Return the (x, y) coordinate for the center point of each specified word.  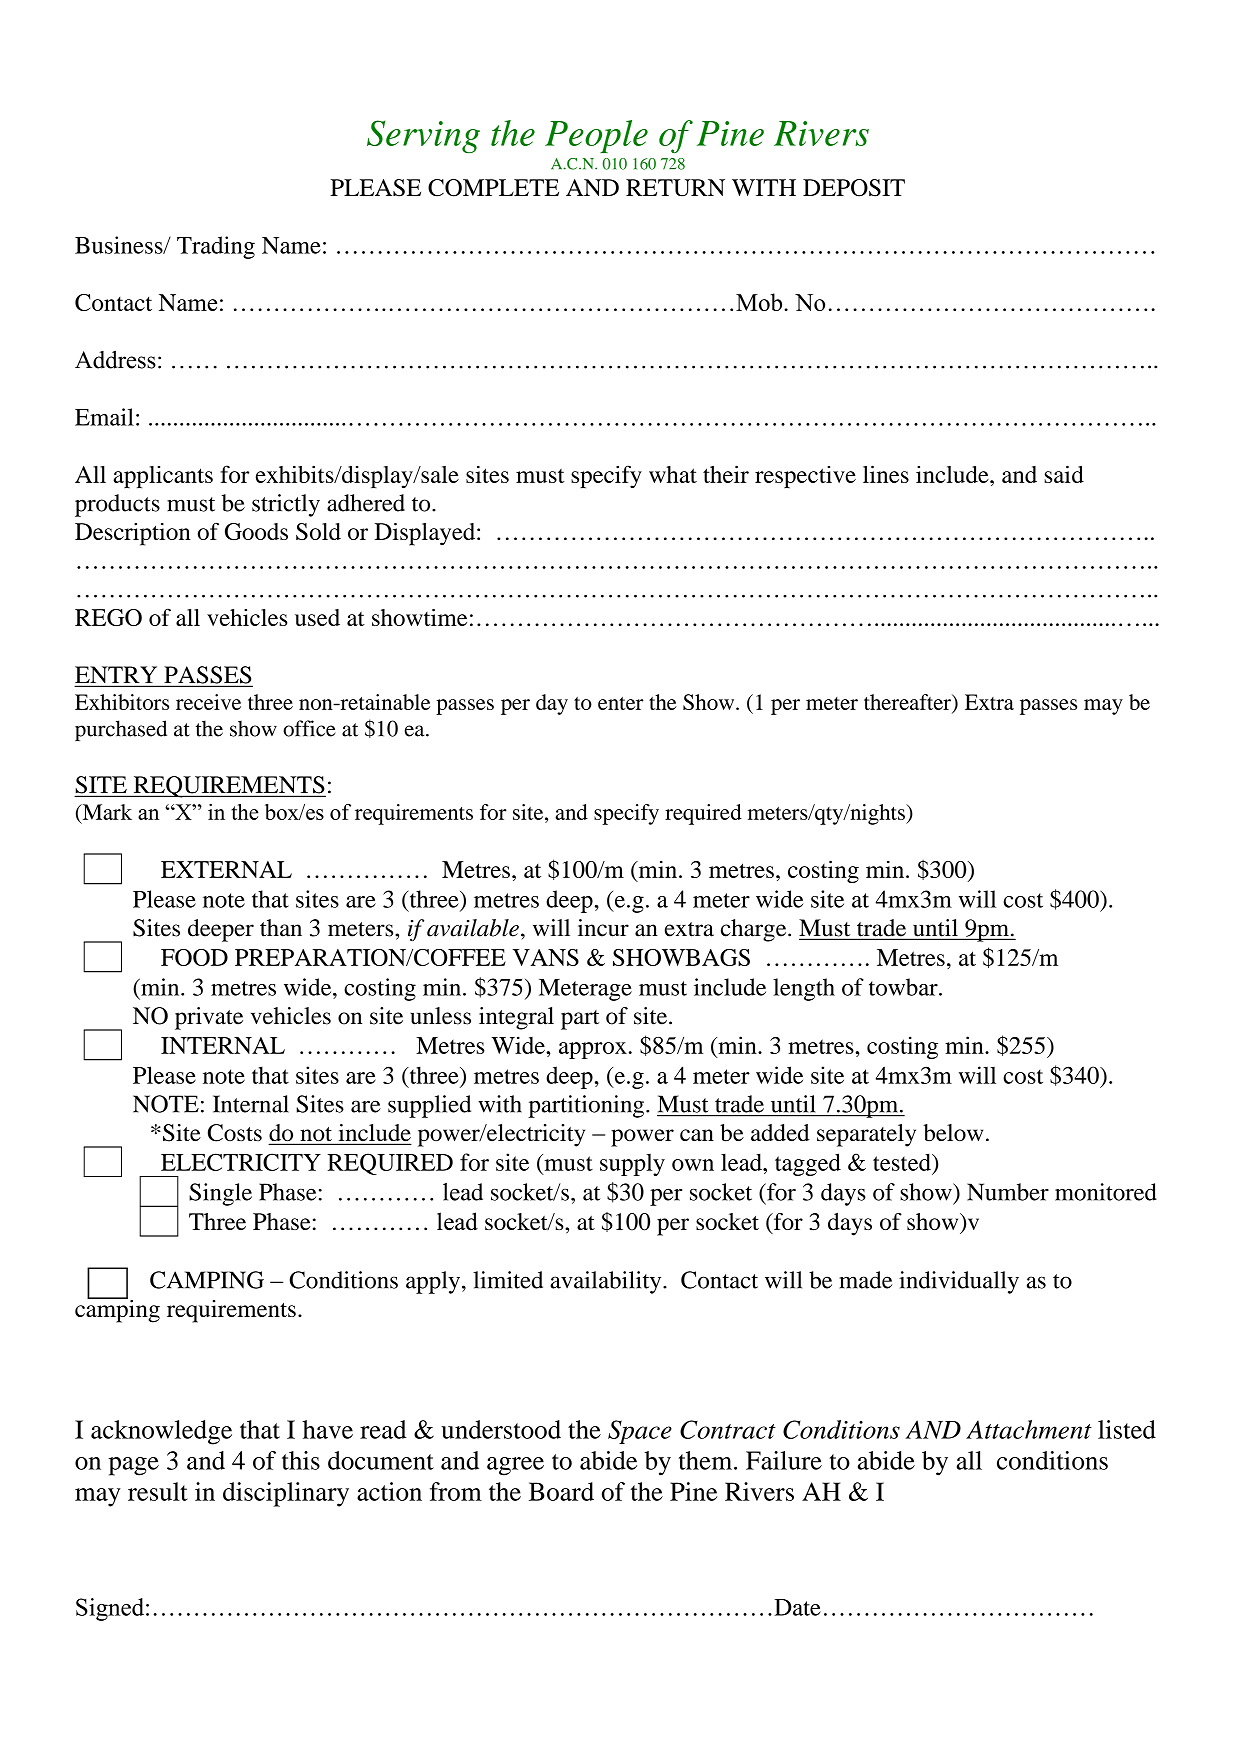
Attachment (1029, 1429)
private (209, 1018)
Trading (216, 247)
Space (640, 1432)
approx (593, 1050)
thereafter (908, 702)
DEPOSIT (854, 188)
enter (621, 703)
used (317, 617)
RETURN (675, 188)
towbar (904, 987)
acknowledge (161, 1432)
